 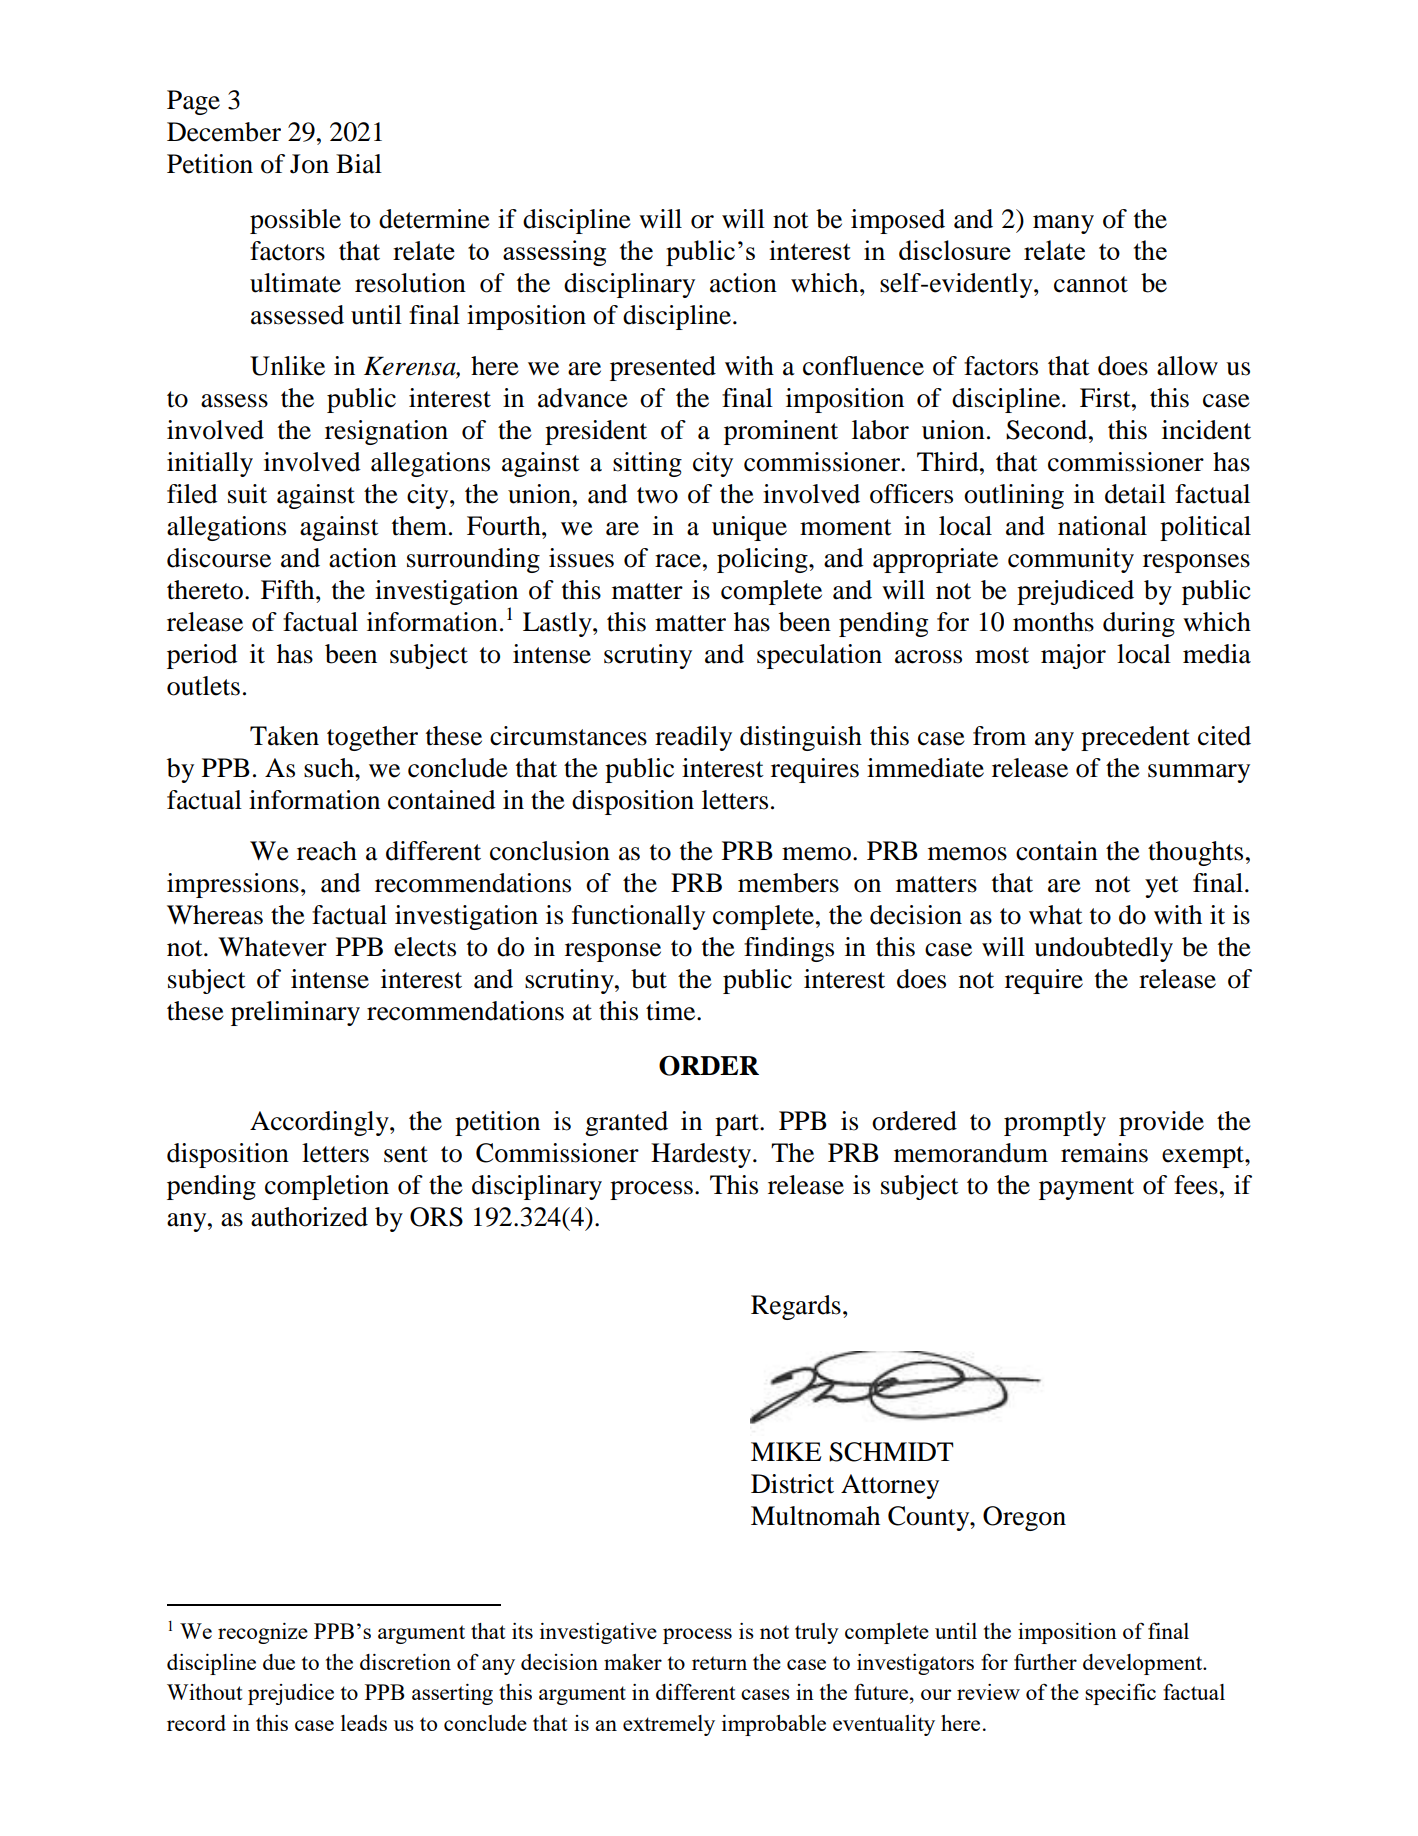 I want to click on authorized, so click(x=309, y=1217).
